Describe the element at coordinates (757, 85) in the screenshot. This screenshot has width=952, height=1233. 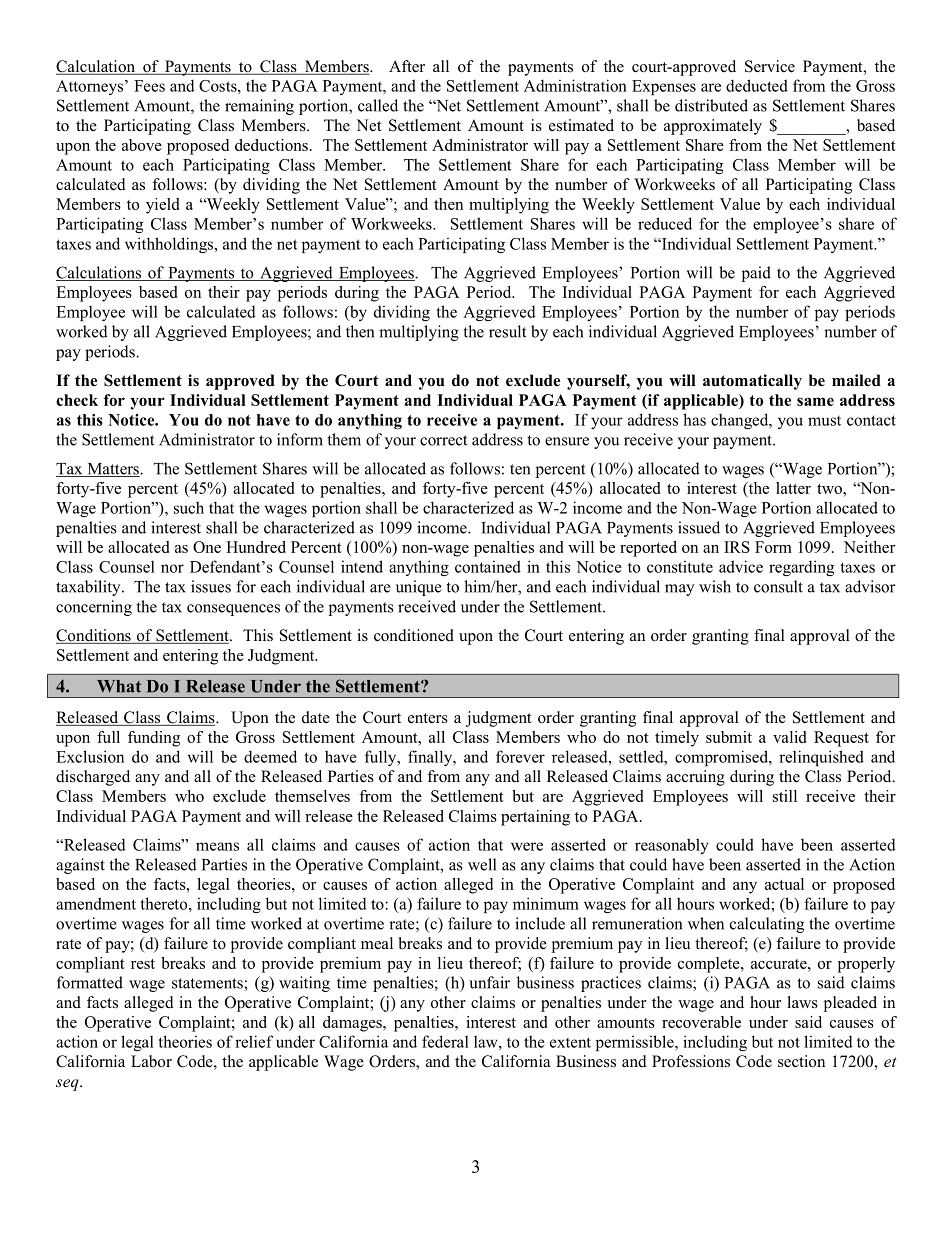
I see `deducted` at that location.
